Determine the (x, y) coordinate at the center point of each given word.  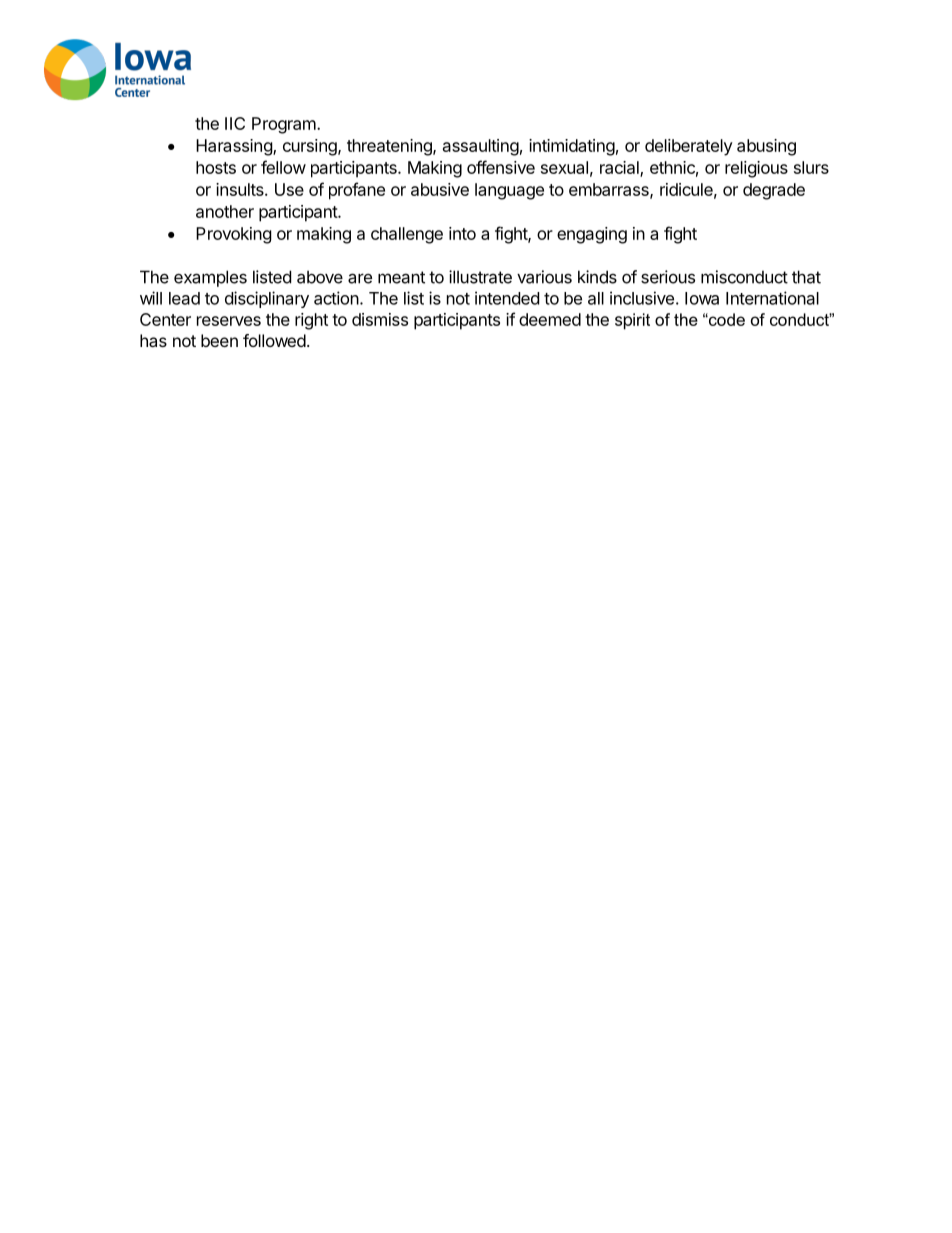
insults (241, 189)
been (219, 340)
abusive (440, 189)
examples (210, 278)
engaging (592, 235)
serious (668, 277)
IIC (235, 123)
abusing (766, 147)
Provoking (234, 235)
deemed (550, 319)
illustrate (480, 277)
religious (756, 169)
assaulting (481, 147)
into (462, 233)
